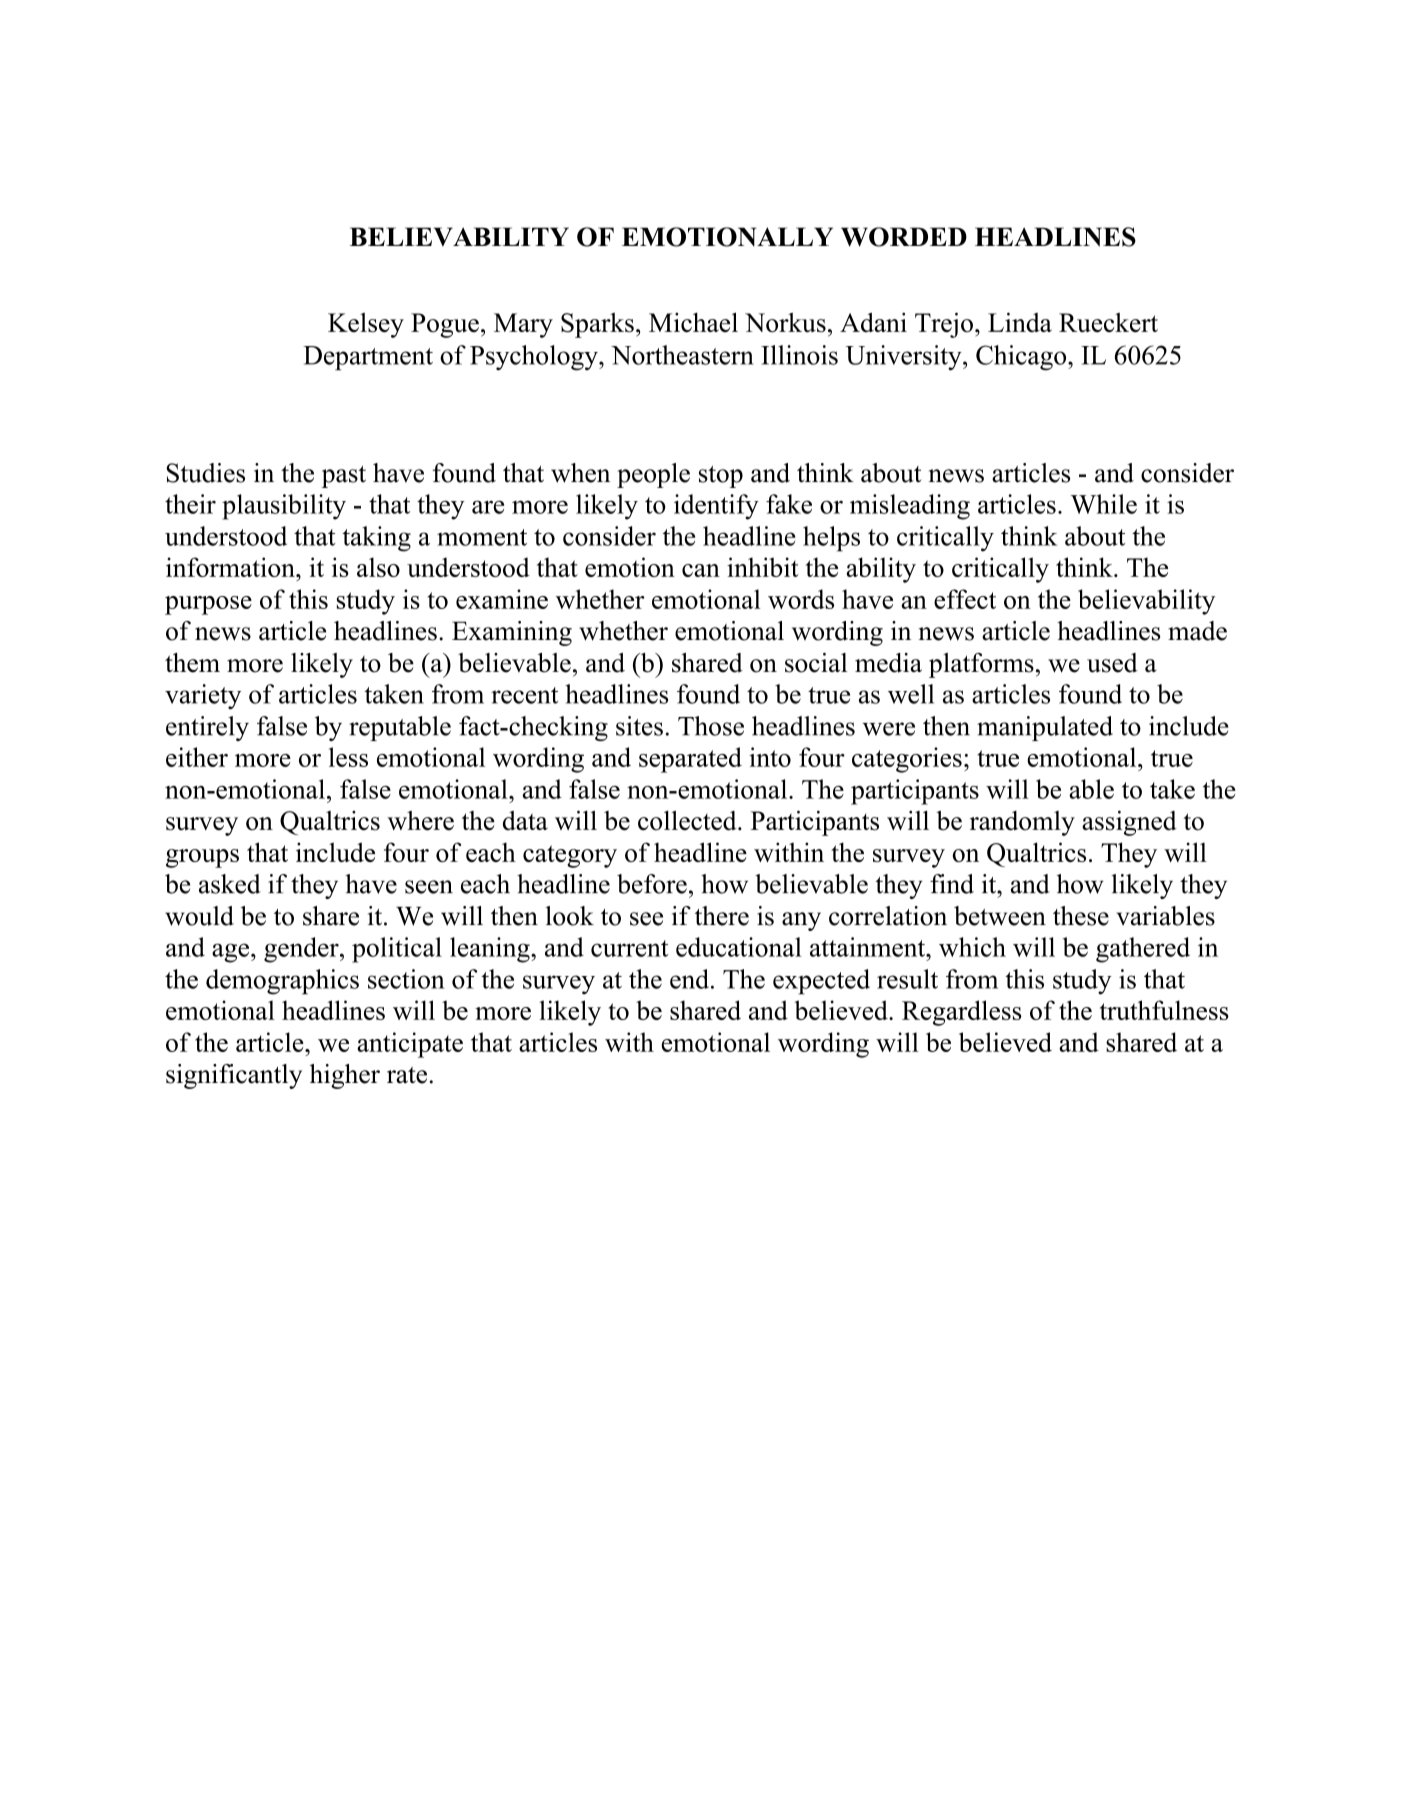  I want to click on Kelsey, so click(366, 325).
